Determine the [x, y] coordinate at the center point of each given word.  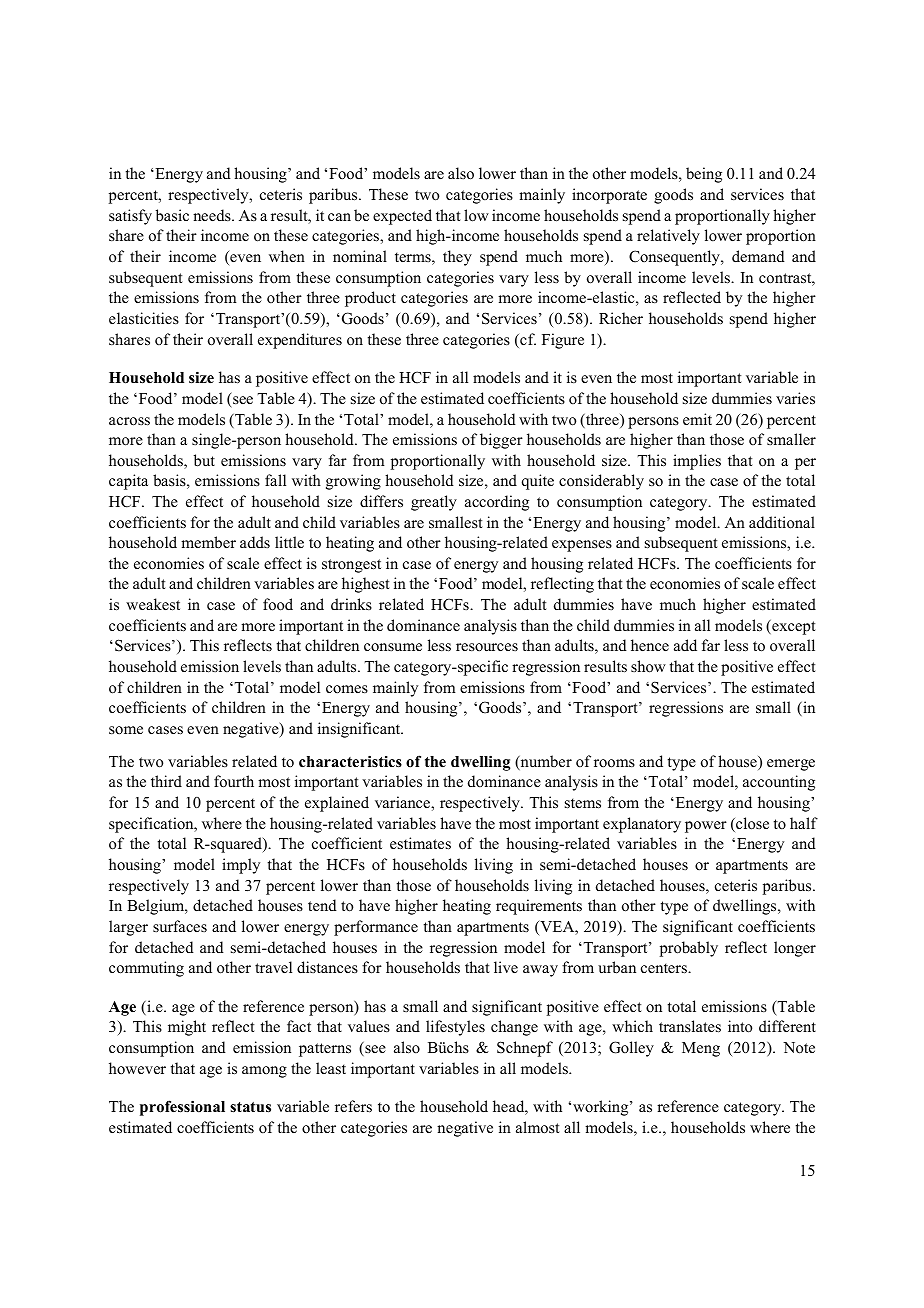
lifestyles [455, 1028]
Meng [701, 1049]
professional [182, 1108]
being [704, 175]
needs [213, 215]
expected [402, 217]
